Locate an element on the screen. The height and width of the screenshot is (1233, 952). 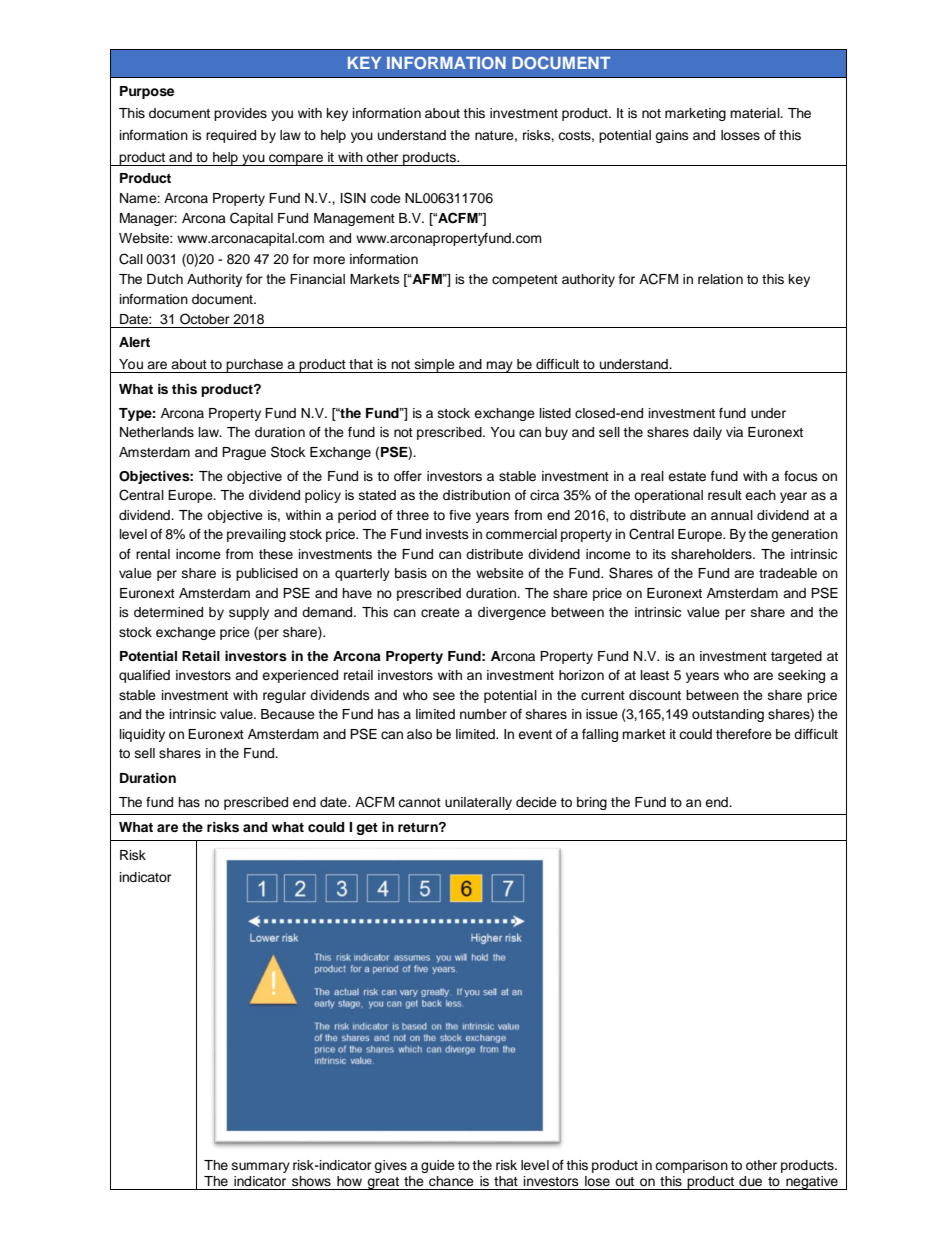
therefore is located at coordinates (744, 734).
